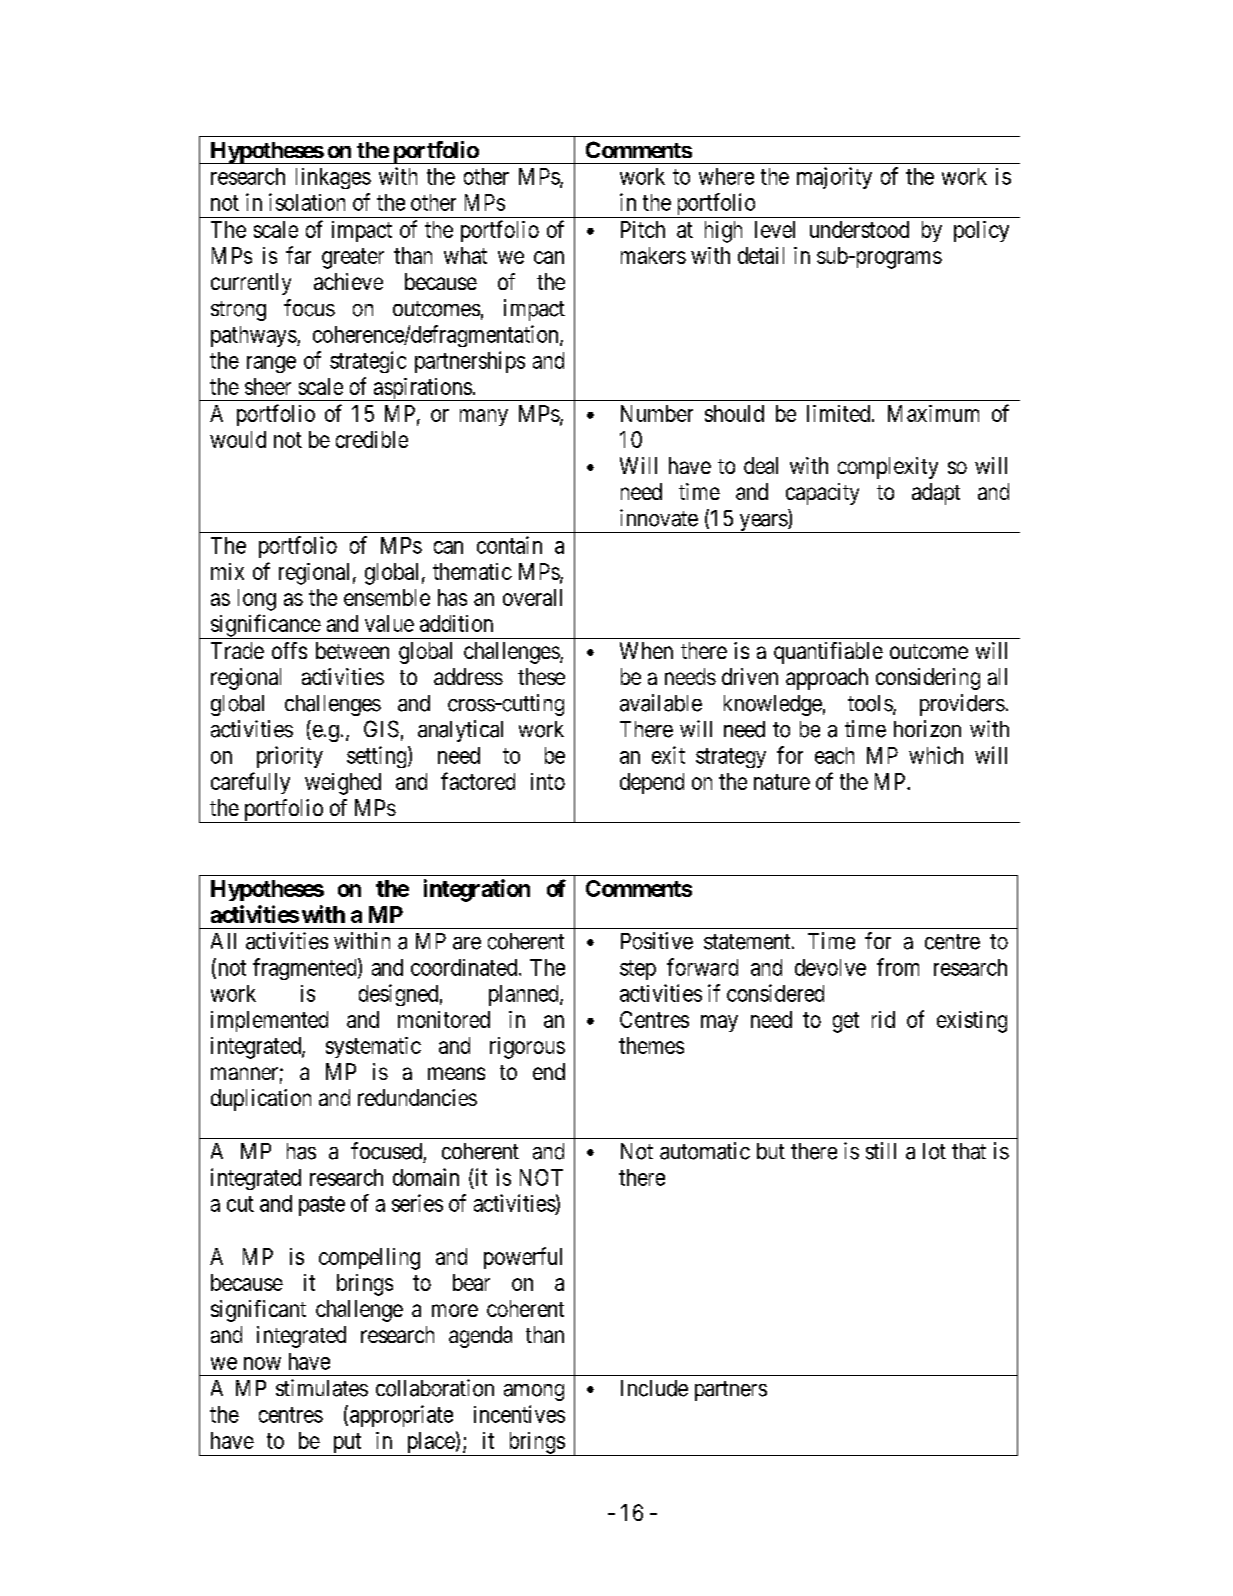 This screenshot has height=1596, width=1233. Describe the element at coordinates (859, 229) in the screenshot. I see `understood` at that location.
